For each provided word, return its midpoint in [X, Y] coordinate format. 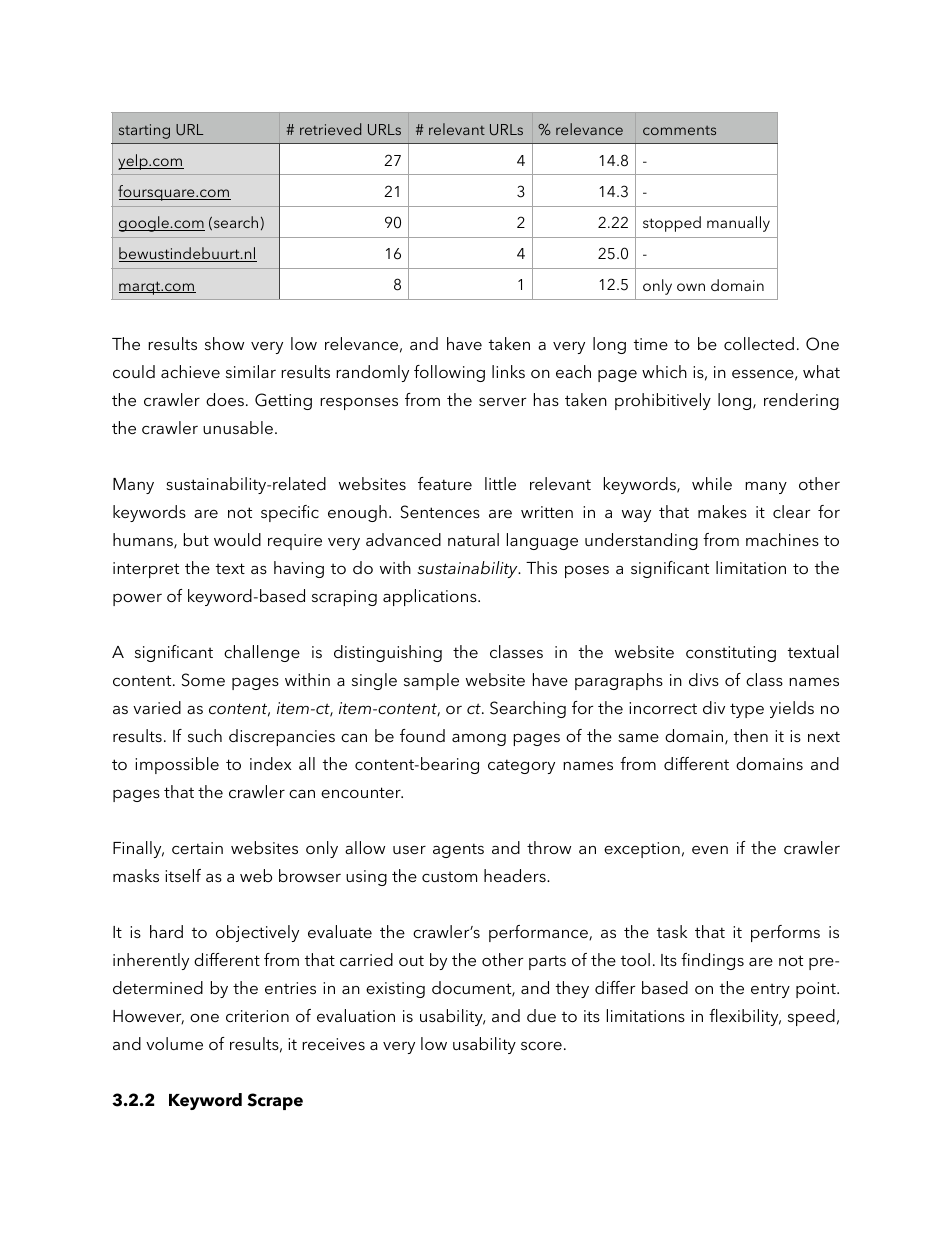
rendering [801, 401]
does [225, 399]
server [502, 401]
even [710, 850]
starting [144, 131]
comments [679, 130]
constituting [731, 654]
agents [458, 850]
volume [174, 1043]
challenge [262, 653]
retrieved [330, 129]
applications [431, 597]
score [541, 1045]
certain [197, 848]
